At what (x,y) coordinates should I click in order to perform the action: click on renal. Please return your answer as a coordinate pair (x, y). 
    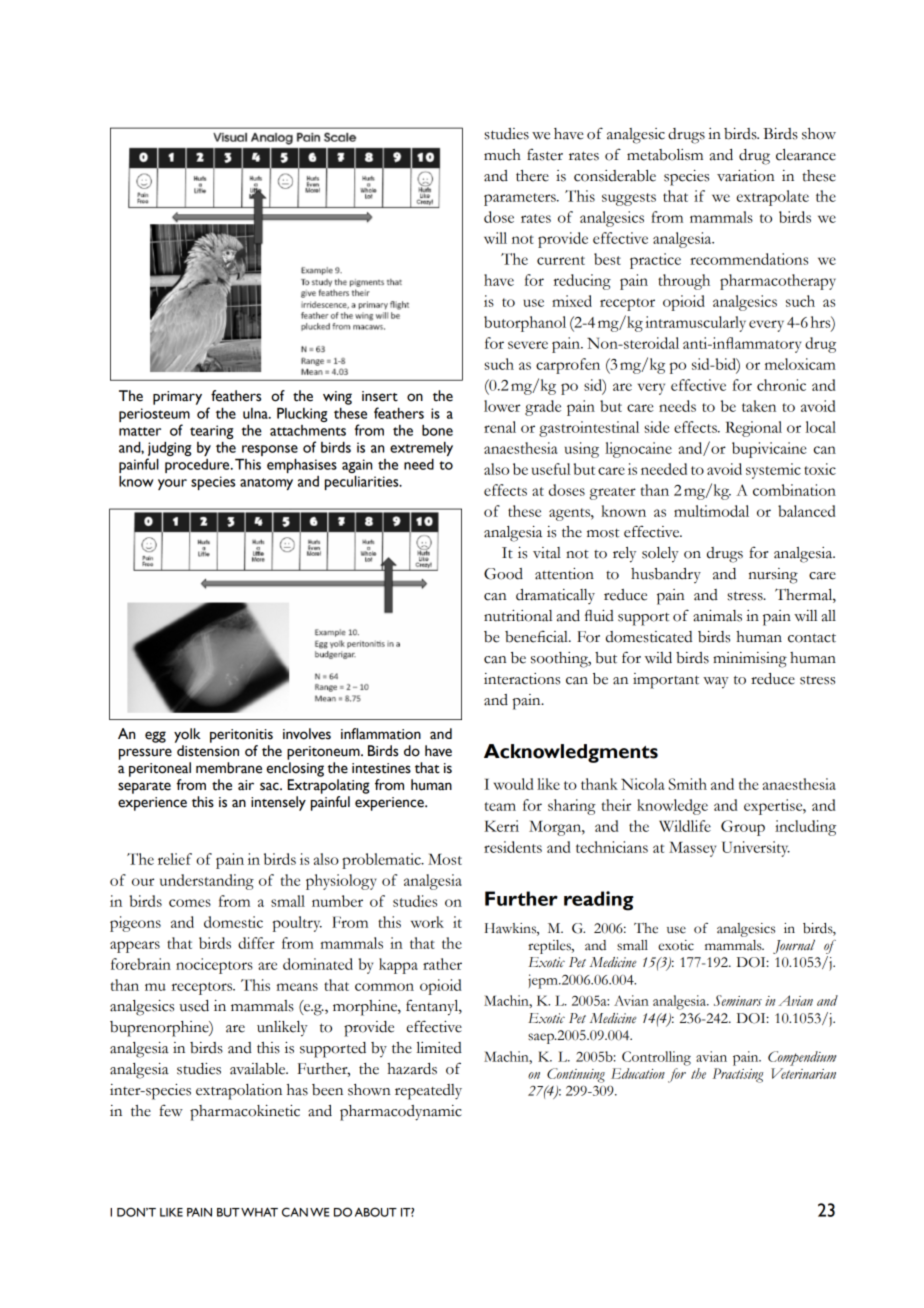
    Looking at the image, I should click on (500, 427).
